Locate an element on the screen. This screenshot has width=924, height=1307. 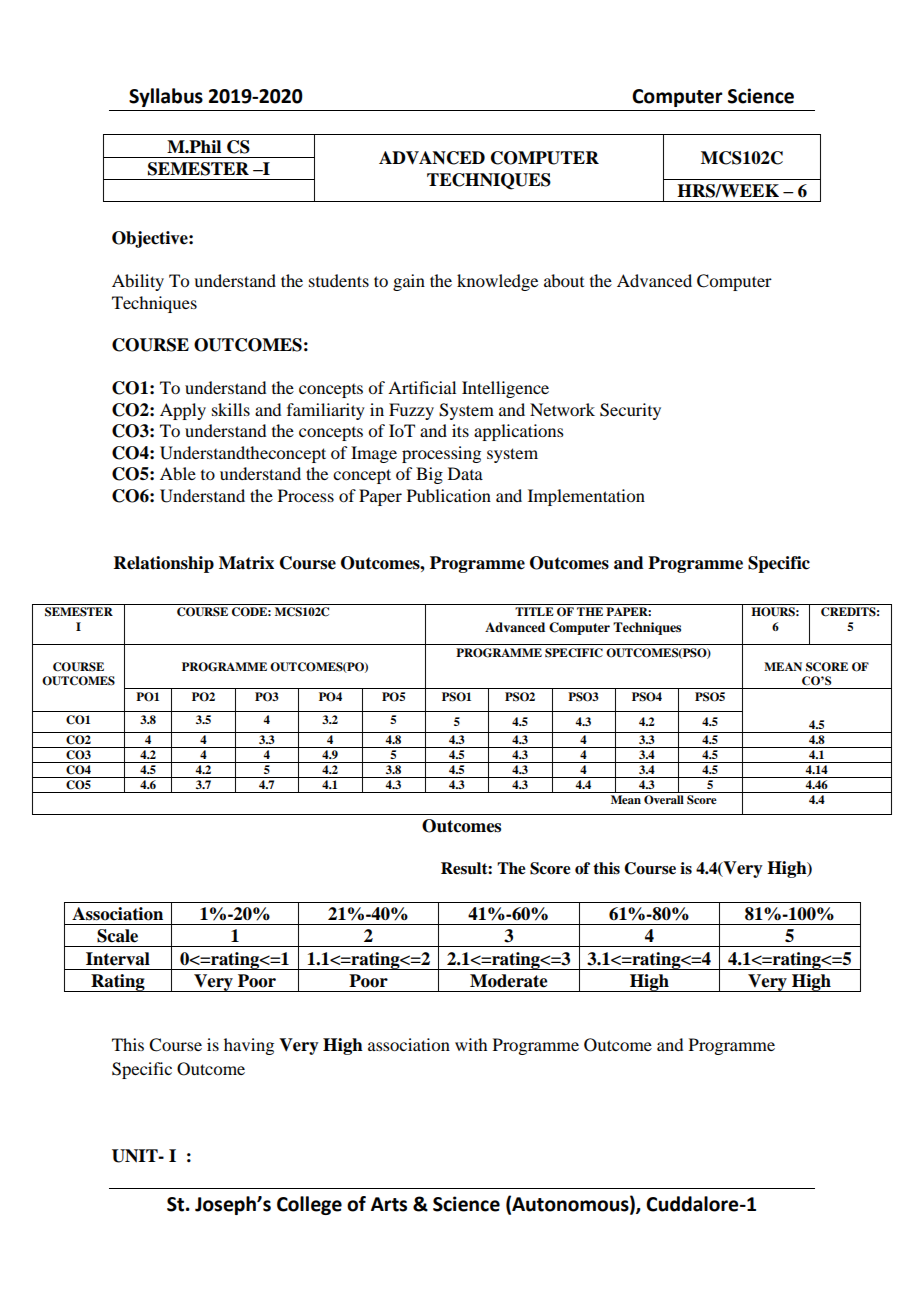
TITLE is located at coordinates (534, 611).
